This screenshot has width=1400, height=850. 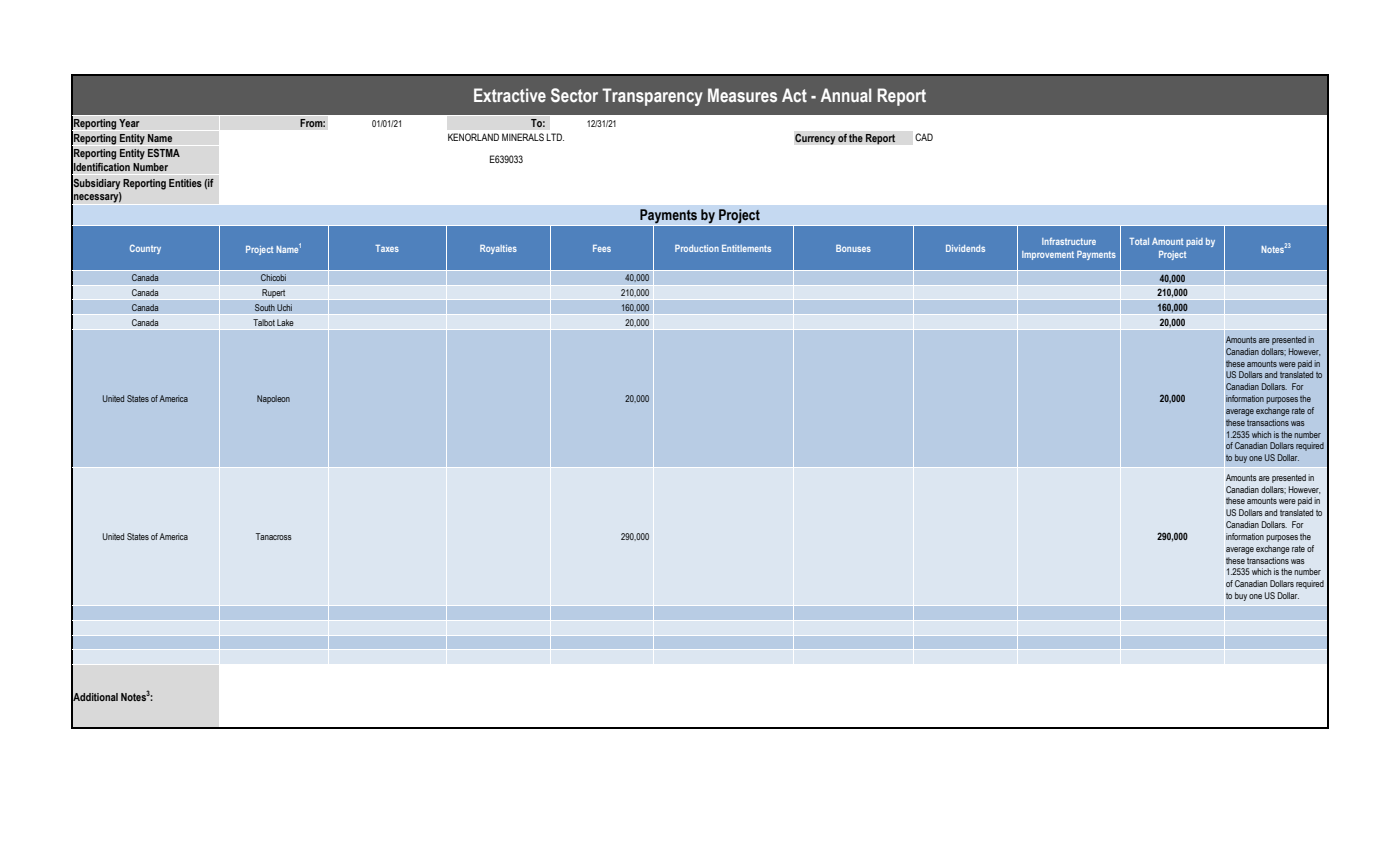 What do you see at coordinates (284, 307) in the screenshot?
I see `Uchi` at bounding box center [284, 307].
